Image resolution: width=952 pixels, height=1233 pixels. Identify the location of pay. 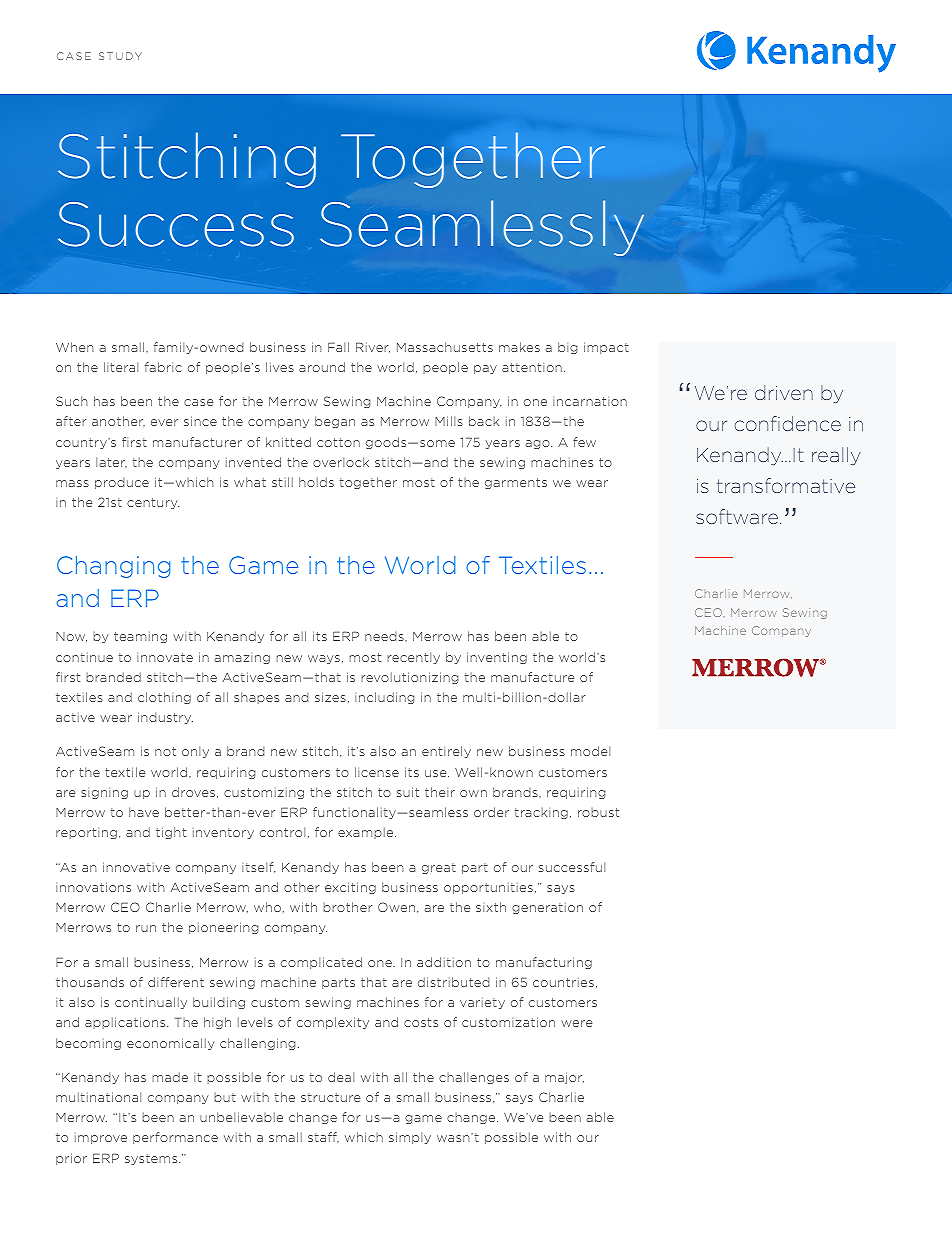
(485, 369).
